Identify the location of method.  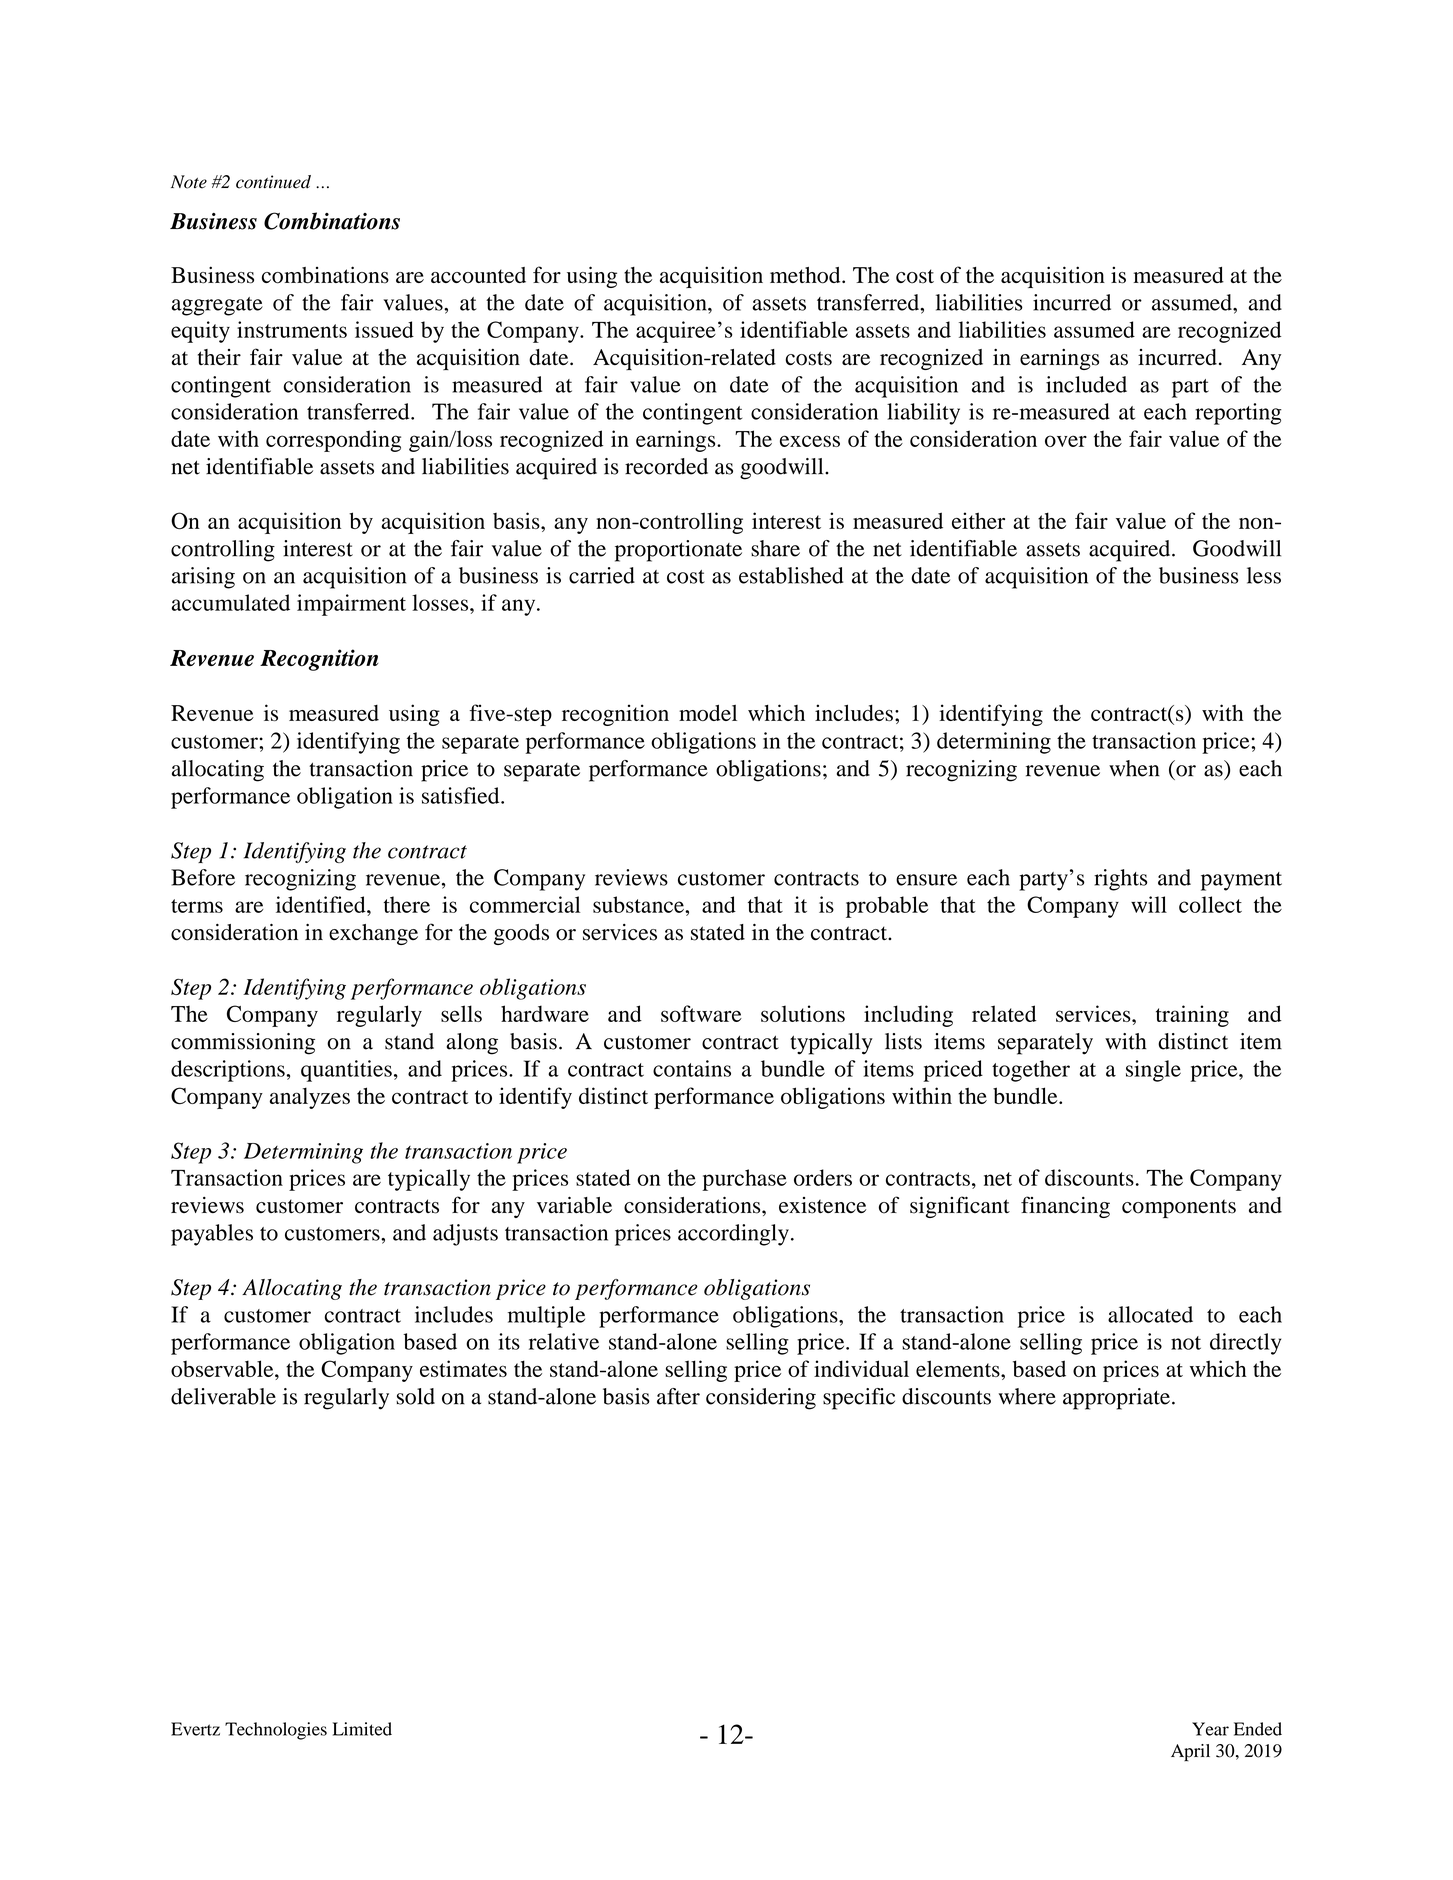
(806, 275).
